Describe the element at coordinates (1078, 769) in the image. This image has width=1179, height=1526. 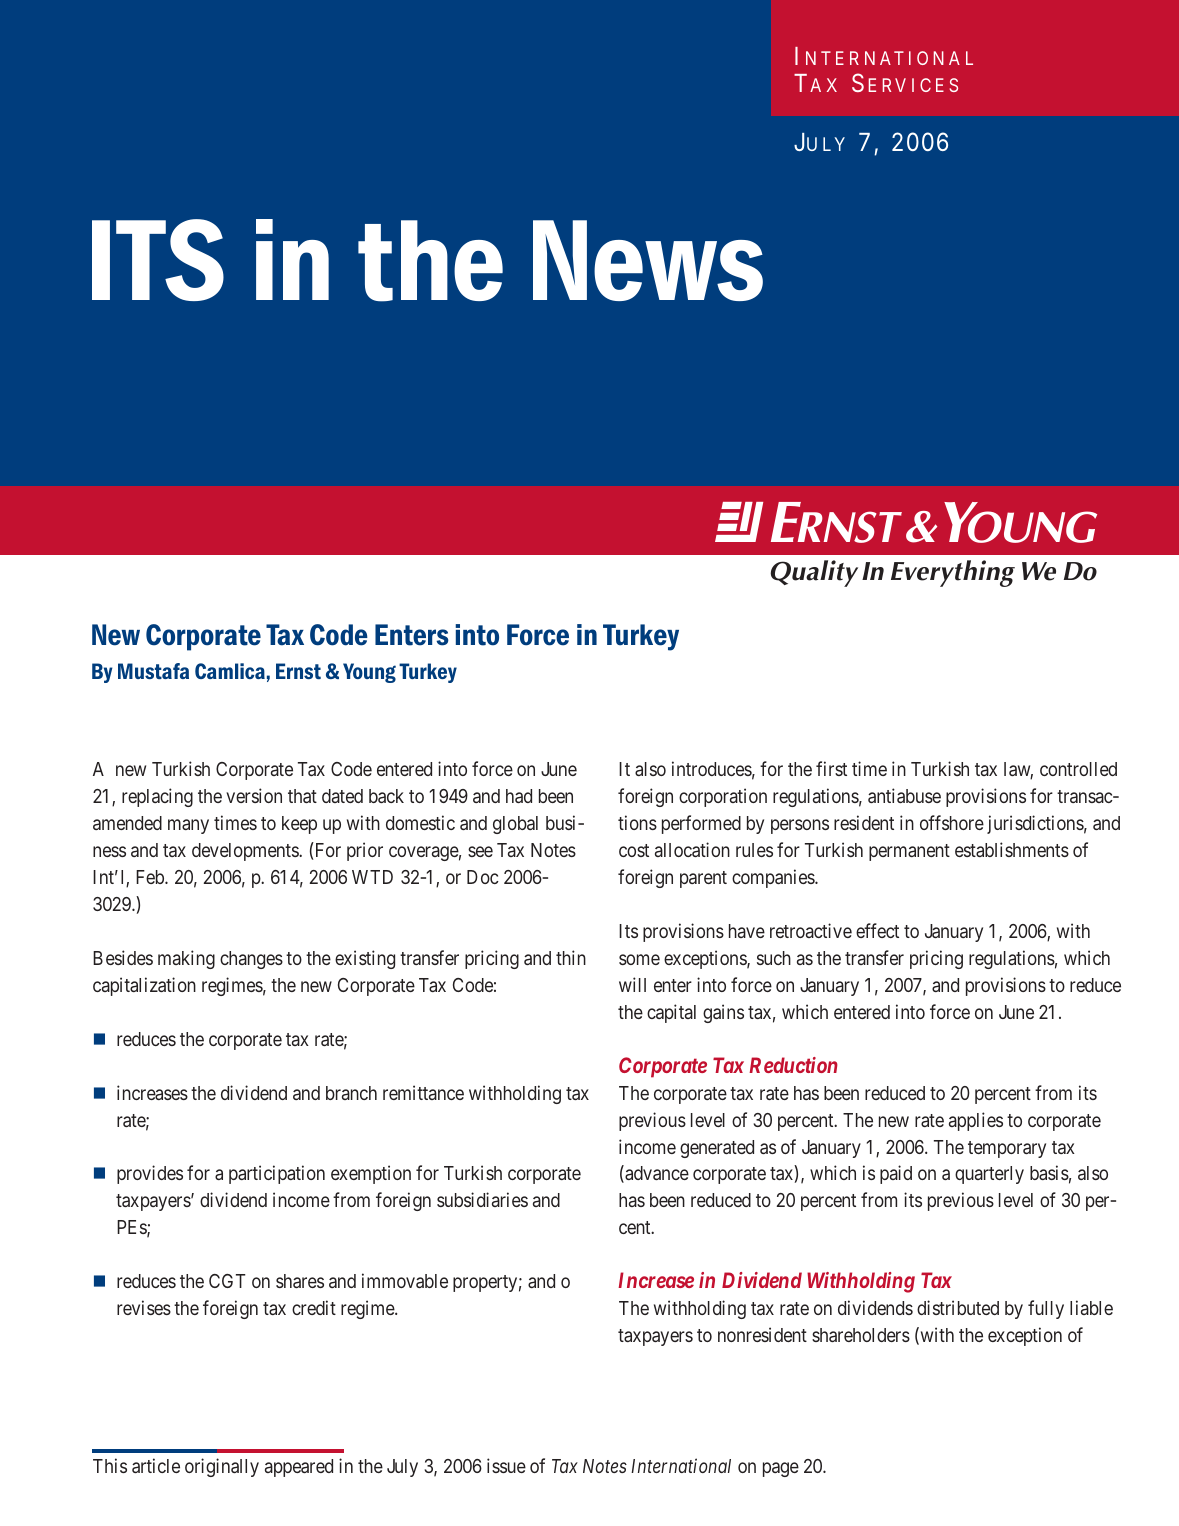
I see `controlled` at that location.
